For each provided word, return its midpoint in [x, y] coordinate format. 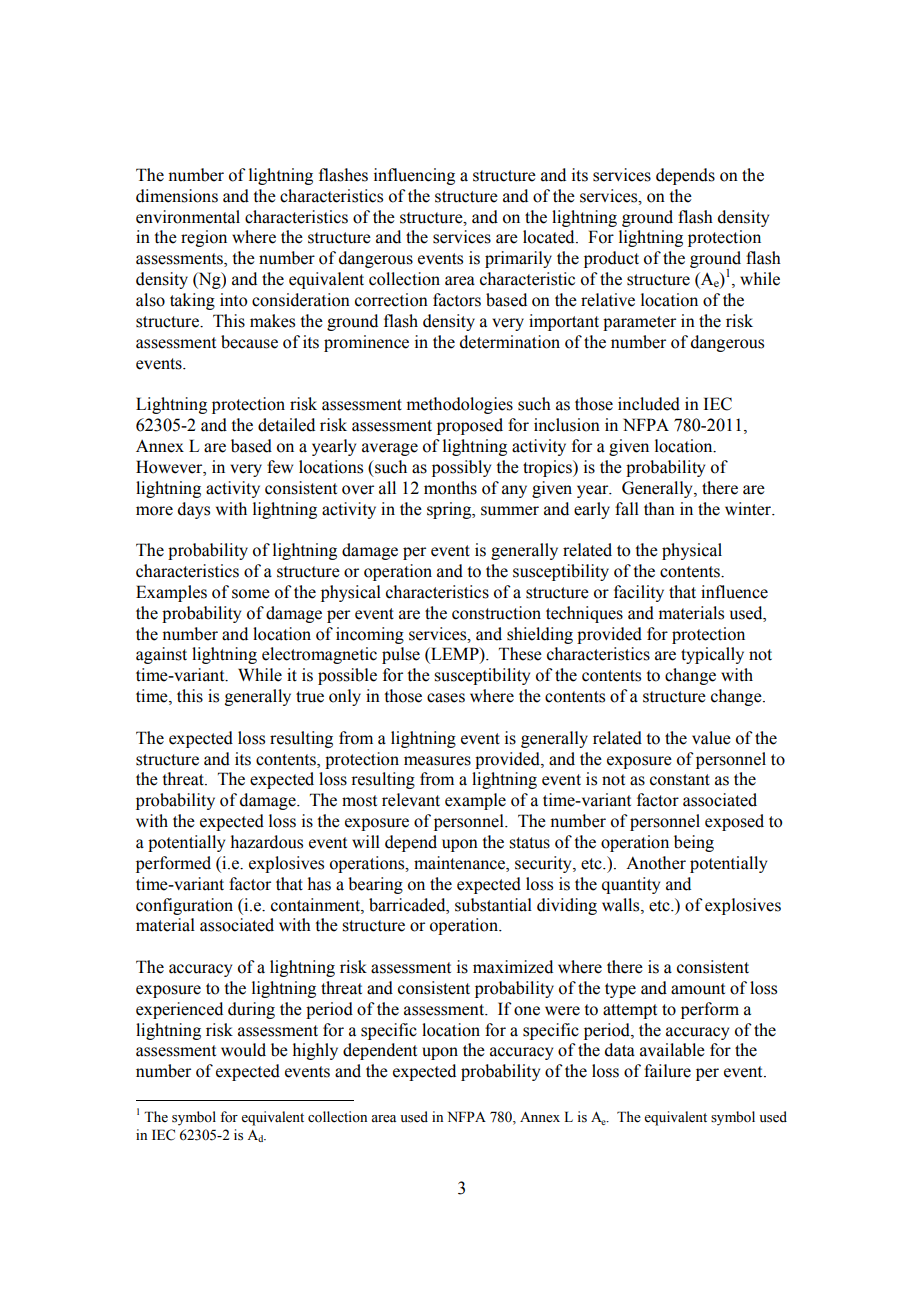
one [527, 1011]
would [243, 1050]
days [194, 510]
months [450, 488]
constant [680, 780]
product [611, 259]
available [672, 1050]
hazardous [267, 842]
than [659, 509]
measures [437, 761]
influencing [414, 176]
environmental [188, 217]
